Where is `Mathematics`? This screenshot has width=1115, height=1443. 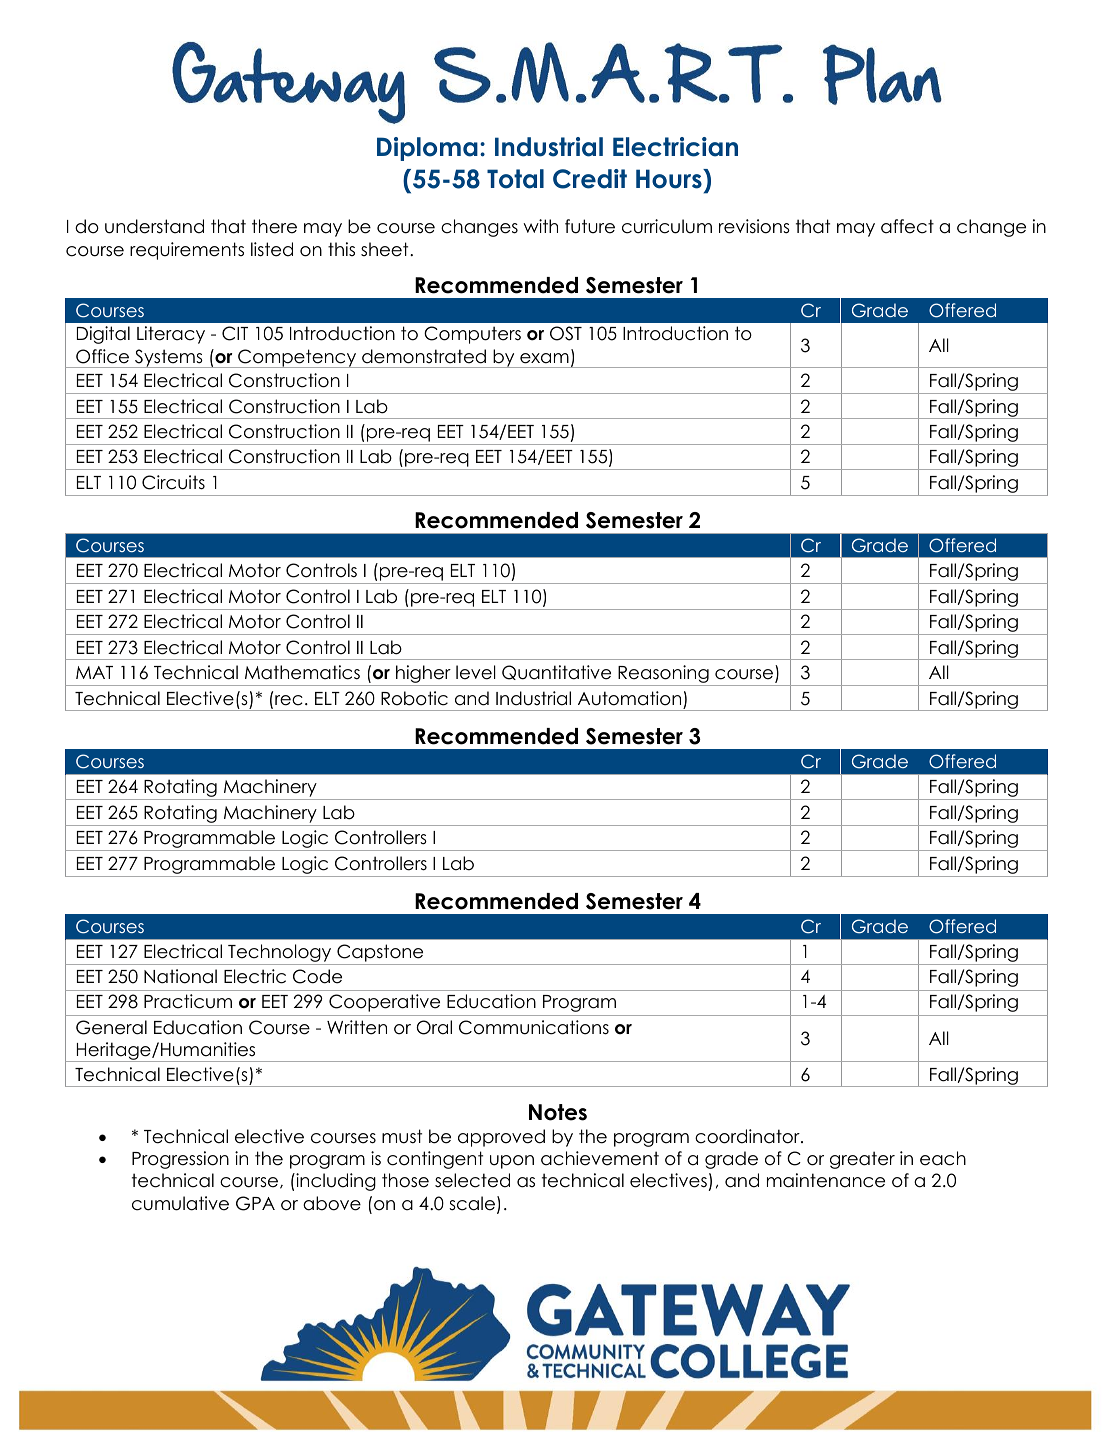
Mathematics is located at coordinates (302, 672).
